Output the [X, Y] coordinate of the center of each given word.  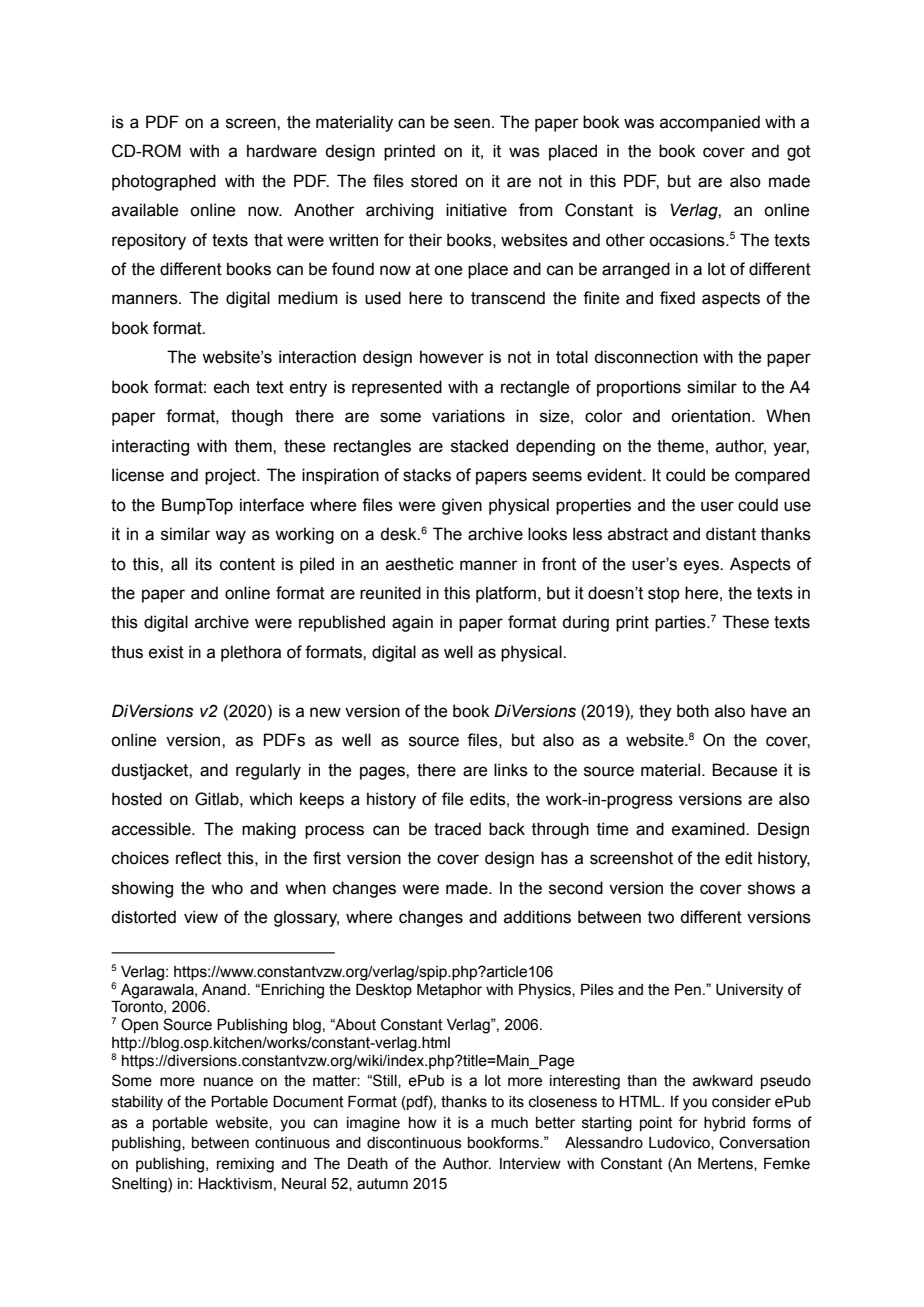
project [231, 476]
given [462, 506]
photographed [164, 182]
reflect [199, 858]
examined [709, 829]
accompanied [710, 123]
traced [457, 829]
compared [772, 476]
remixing [245, 1165]
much [509, 1123]
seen [472, 123]
